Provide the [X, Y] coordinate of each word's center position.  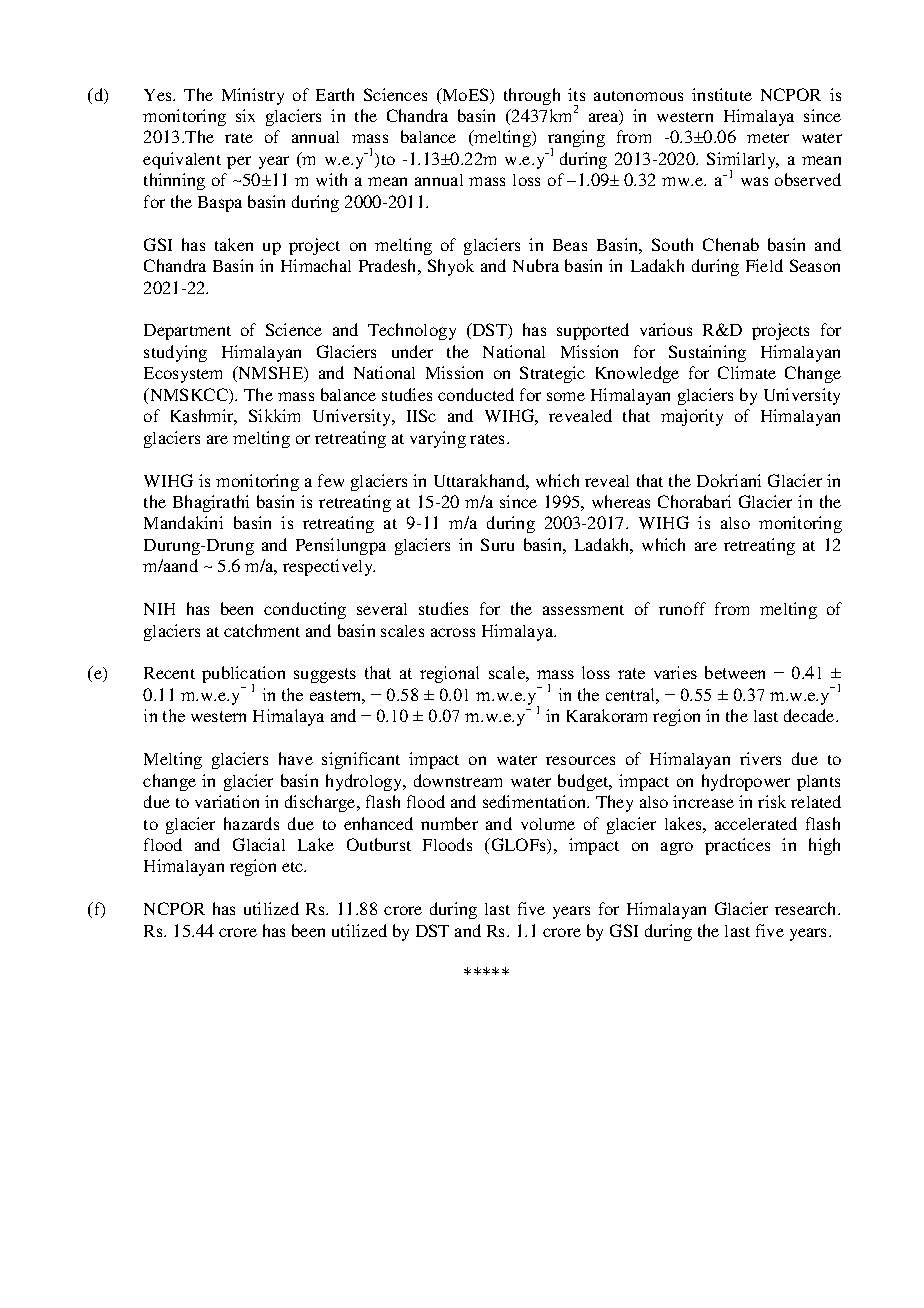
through [532, 96]
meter [768, 138]
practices [737, 846]
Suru [497, 544]
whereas [621, 501]
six [245, 115]
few [331, 480]
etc [294, 867]
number [449, 823]
